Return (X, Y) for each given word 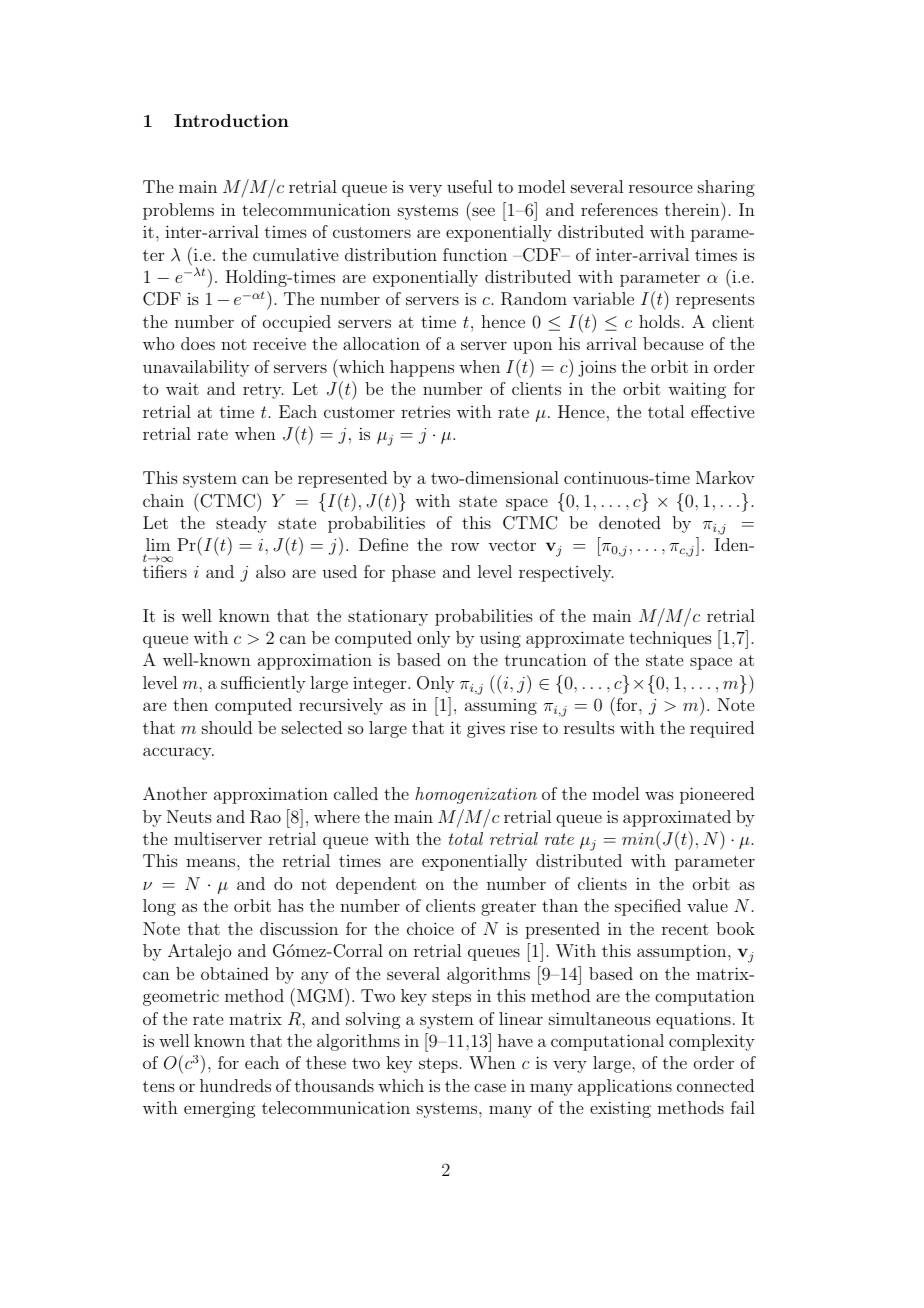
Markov (725, 477)
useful (469, 186)
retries (425, 411)
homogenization (476, 795)
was (659, 795)
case (490, 1087)
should (227, 727)
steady (241, 524)
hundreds (235, 1085)
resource (660, 188)
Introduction (231, 120)
